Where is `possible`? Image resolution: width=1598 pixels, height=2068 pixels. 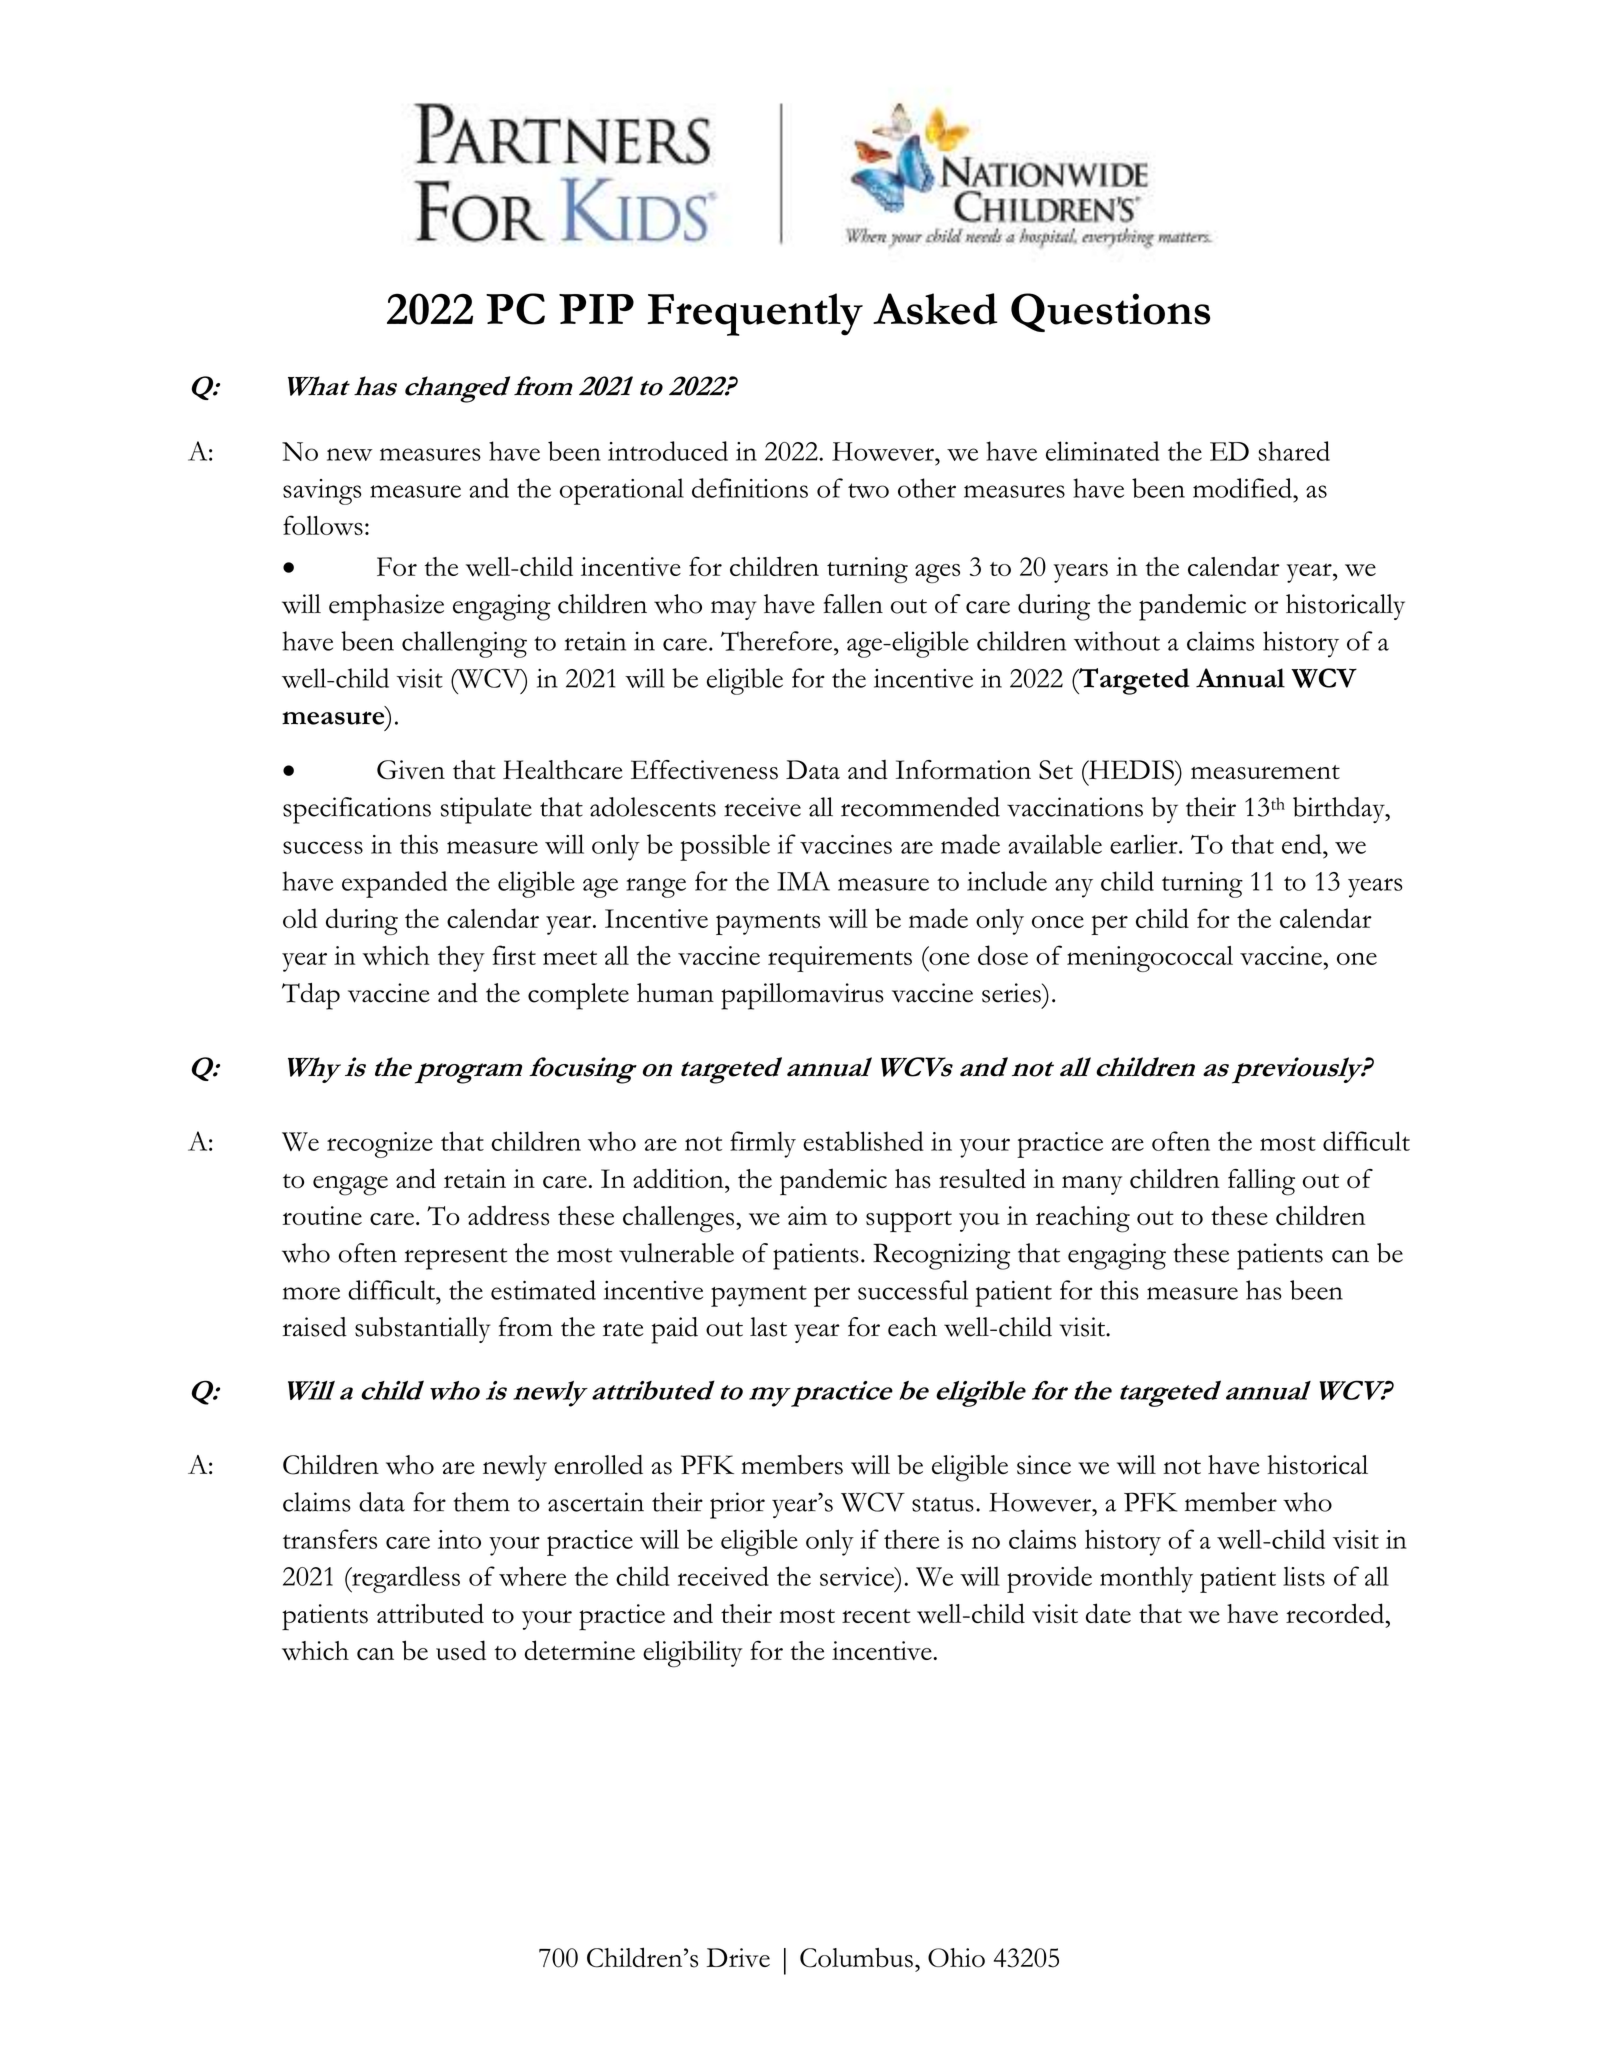 possible is located at coordinates (725, 847).
